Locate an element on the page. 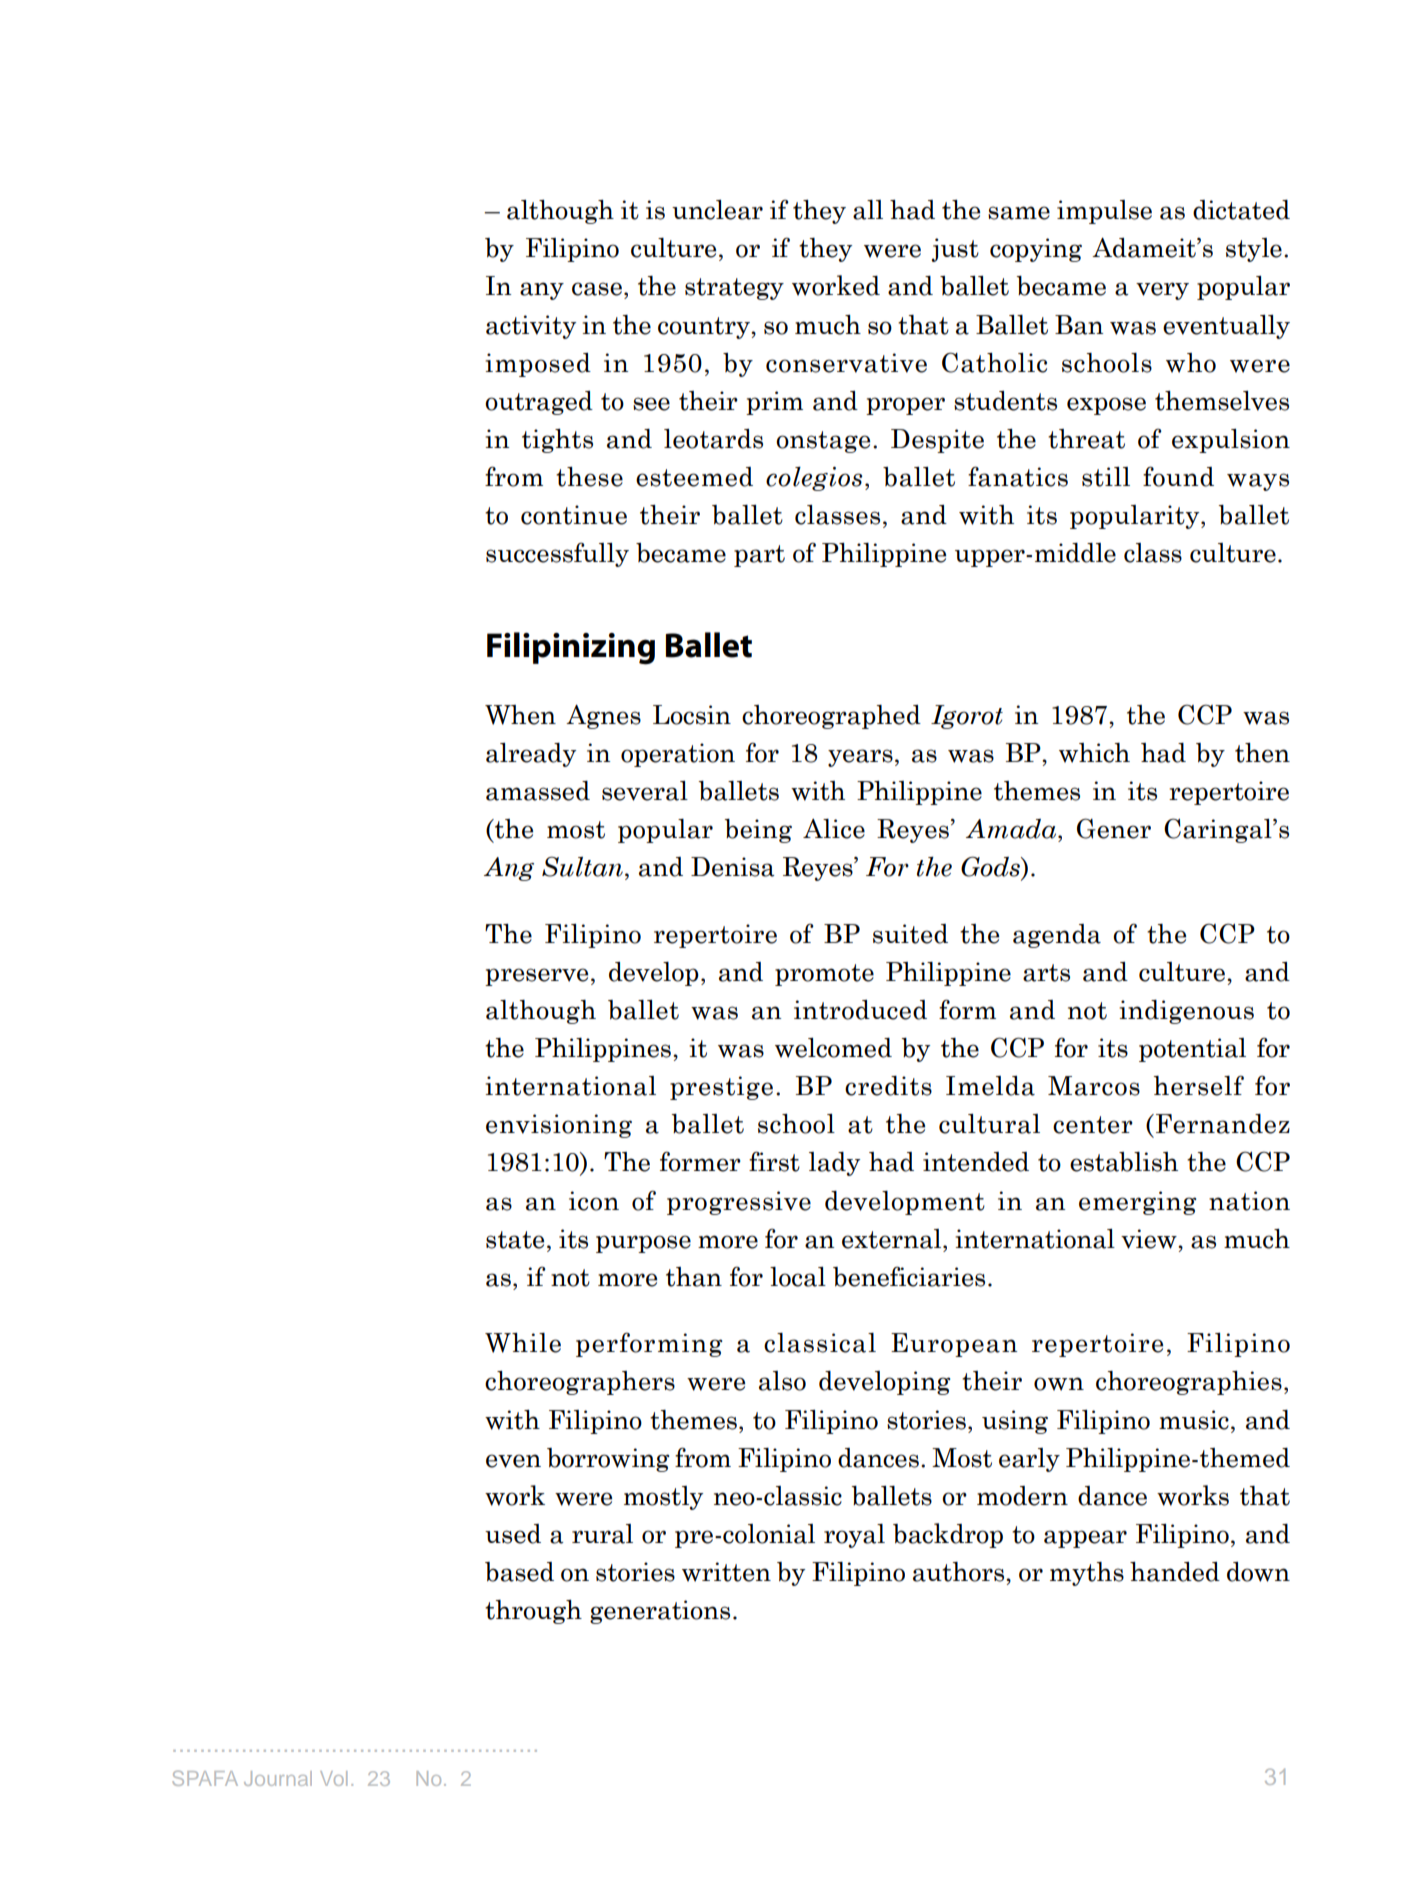 The height and width of the image is (1885, 1413). which is located at coordinates (1094, 753).
